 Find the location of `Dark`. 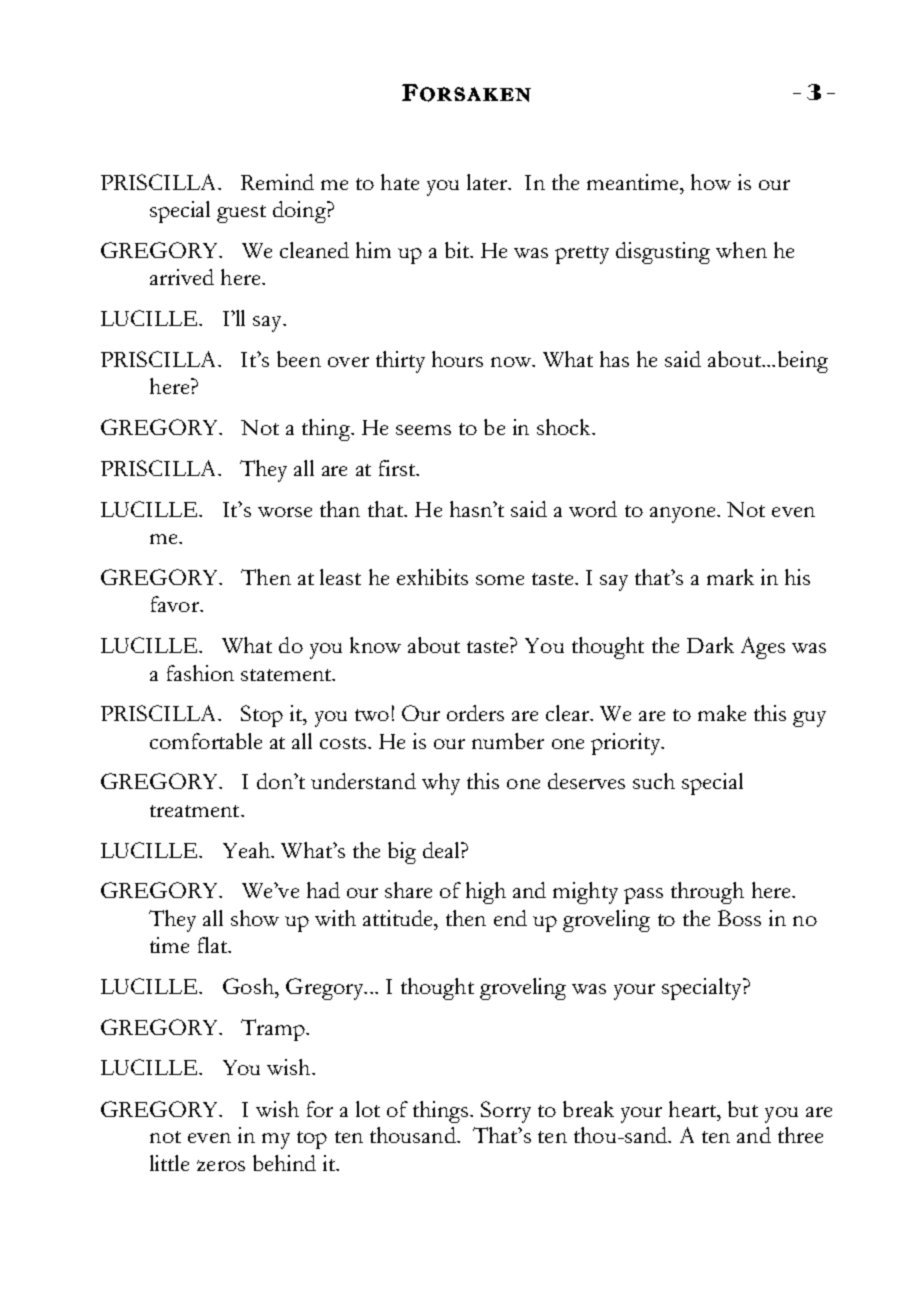

Dark is located at coordinates (710, 645).
